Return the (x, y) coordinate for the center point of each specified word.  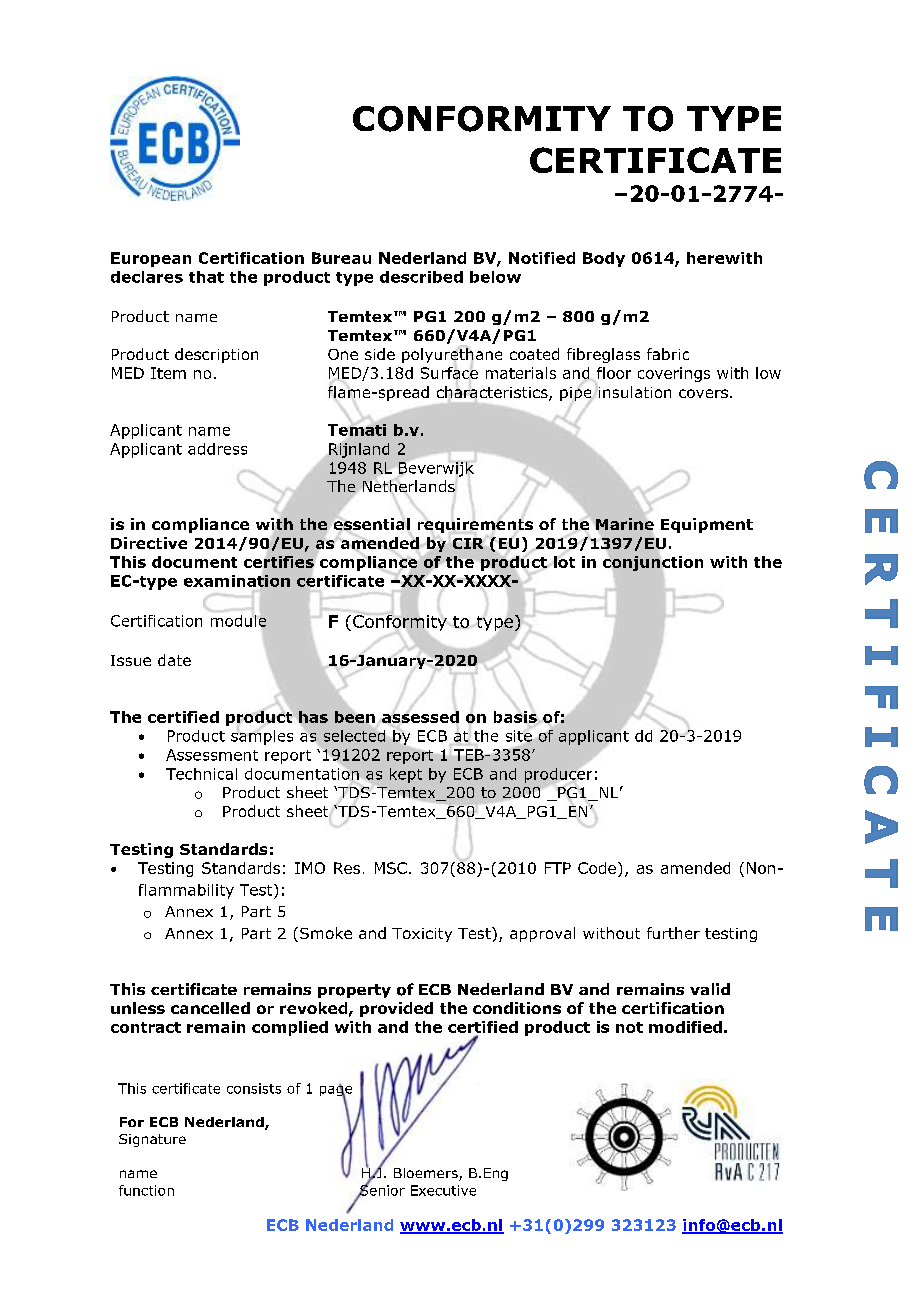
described (421, 277)
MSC (391, 868)
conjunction (653, 563)
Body (604, 259)
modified (685, 1027)
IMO (310, 868)
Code (597, 868)
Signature (152, 1140)
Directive (149, 543)
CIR (468, 543)
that (206, 277)
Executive (443, 1190)
